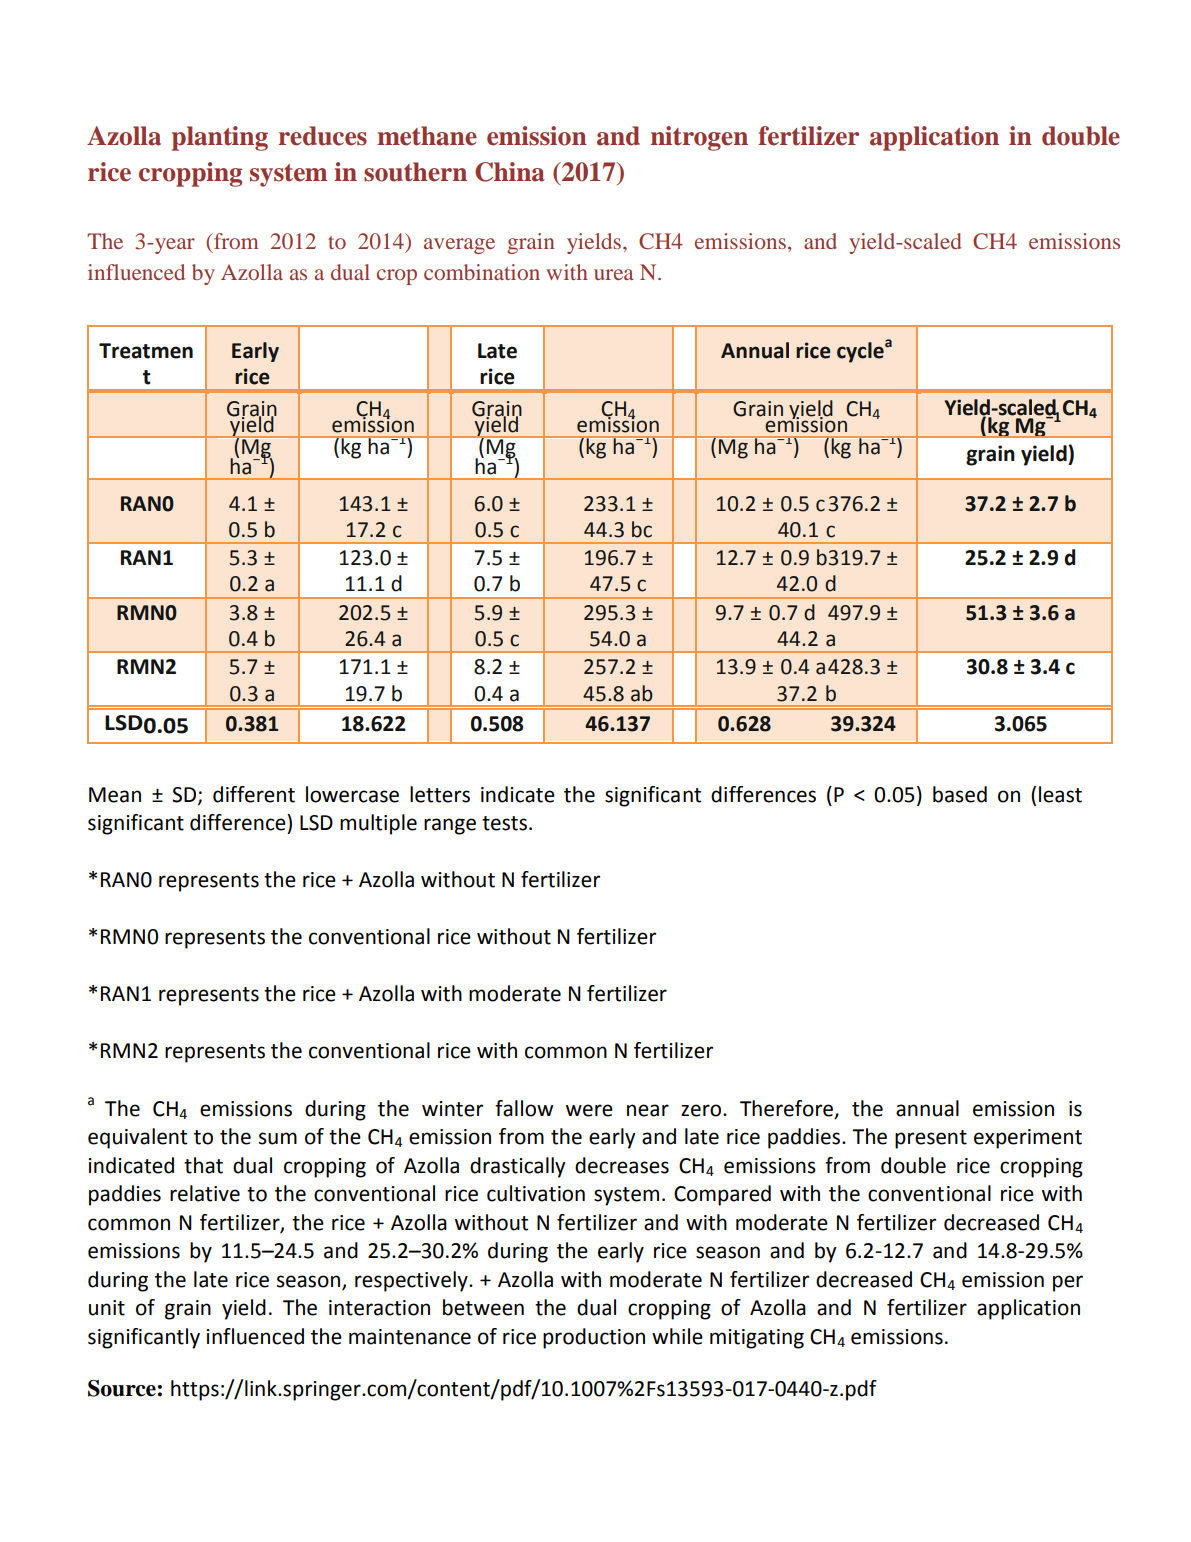 This screenshot has height=1542, width=1191. What do you see at coordinates (254, 794) in the screenshot?
I see `different` at bounding box center [254, 794].
